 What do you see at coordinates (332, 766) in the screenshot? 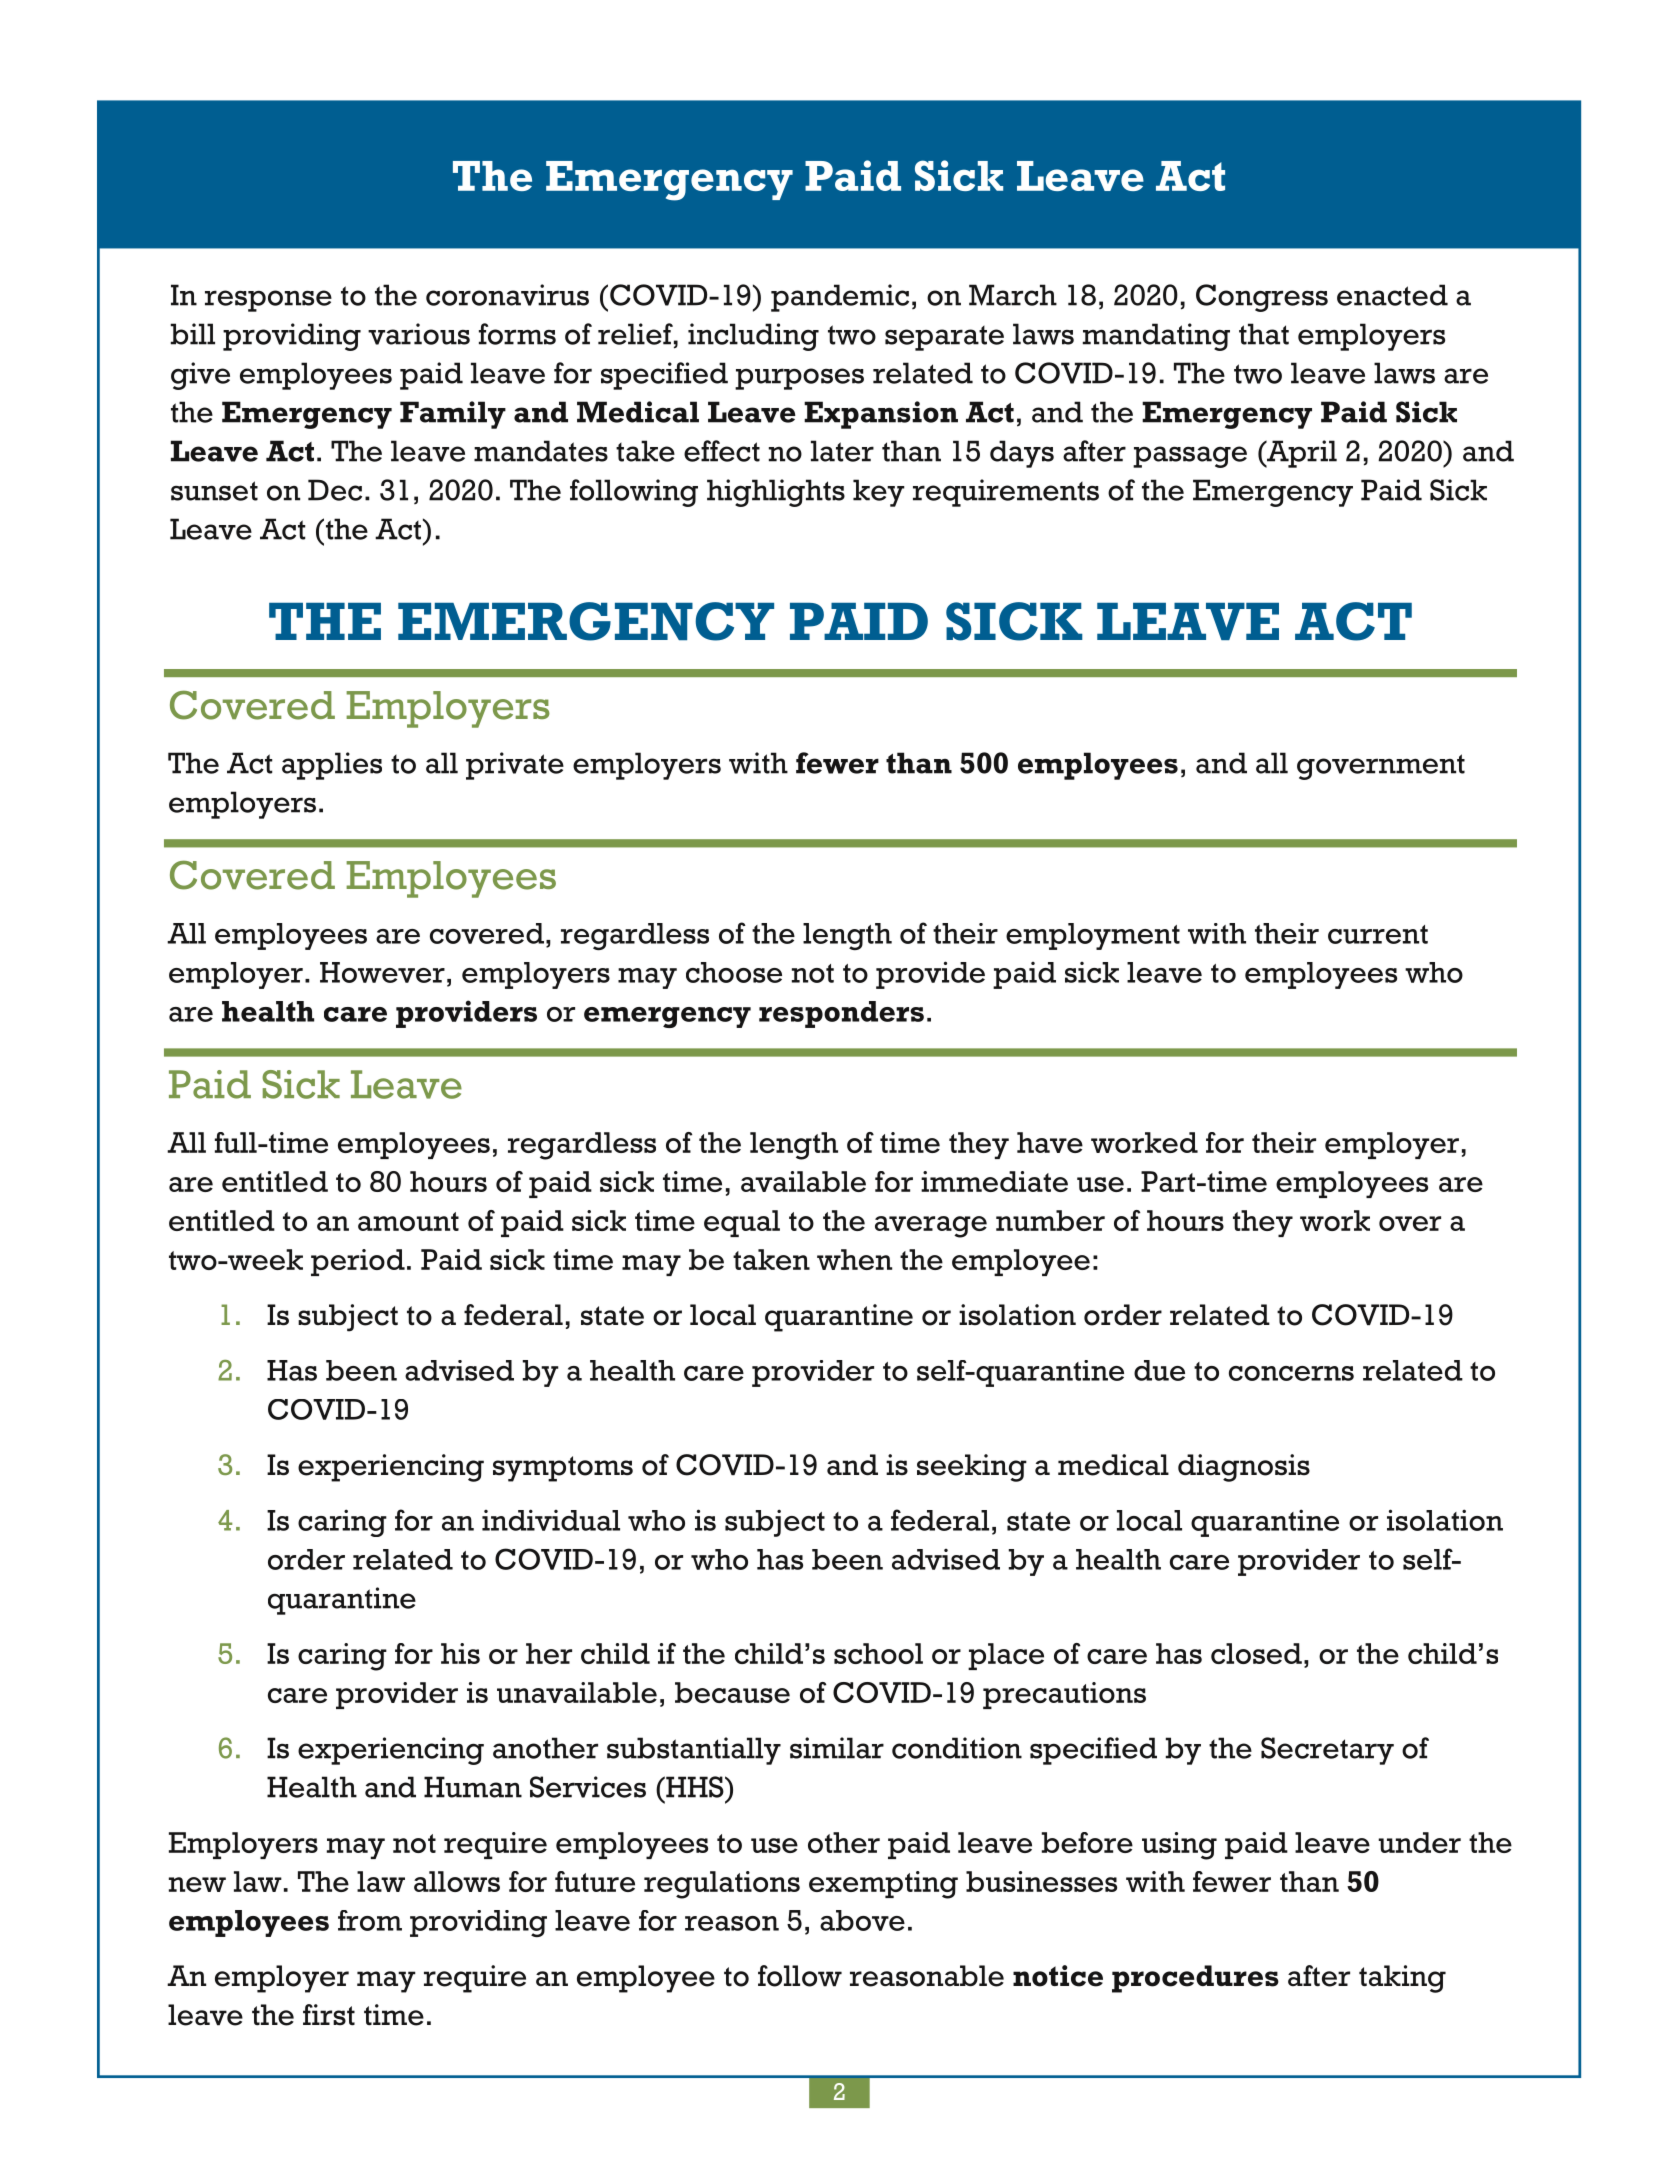
I see `applies` at bounding box center [332, 766].
